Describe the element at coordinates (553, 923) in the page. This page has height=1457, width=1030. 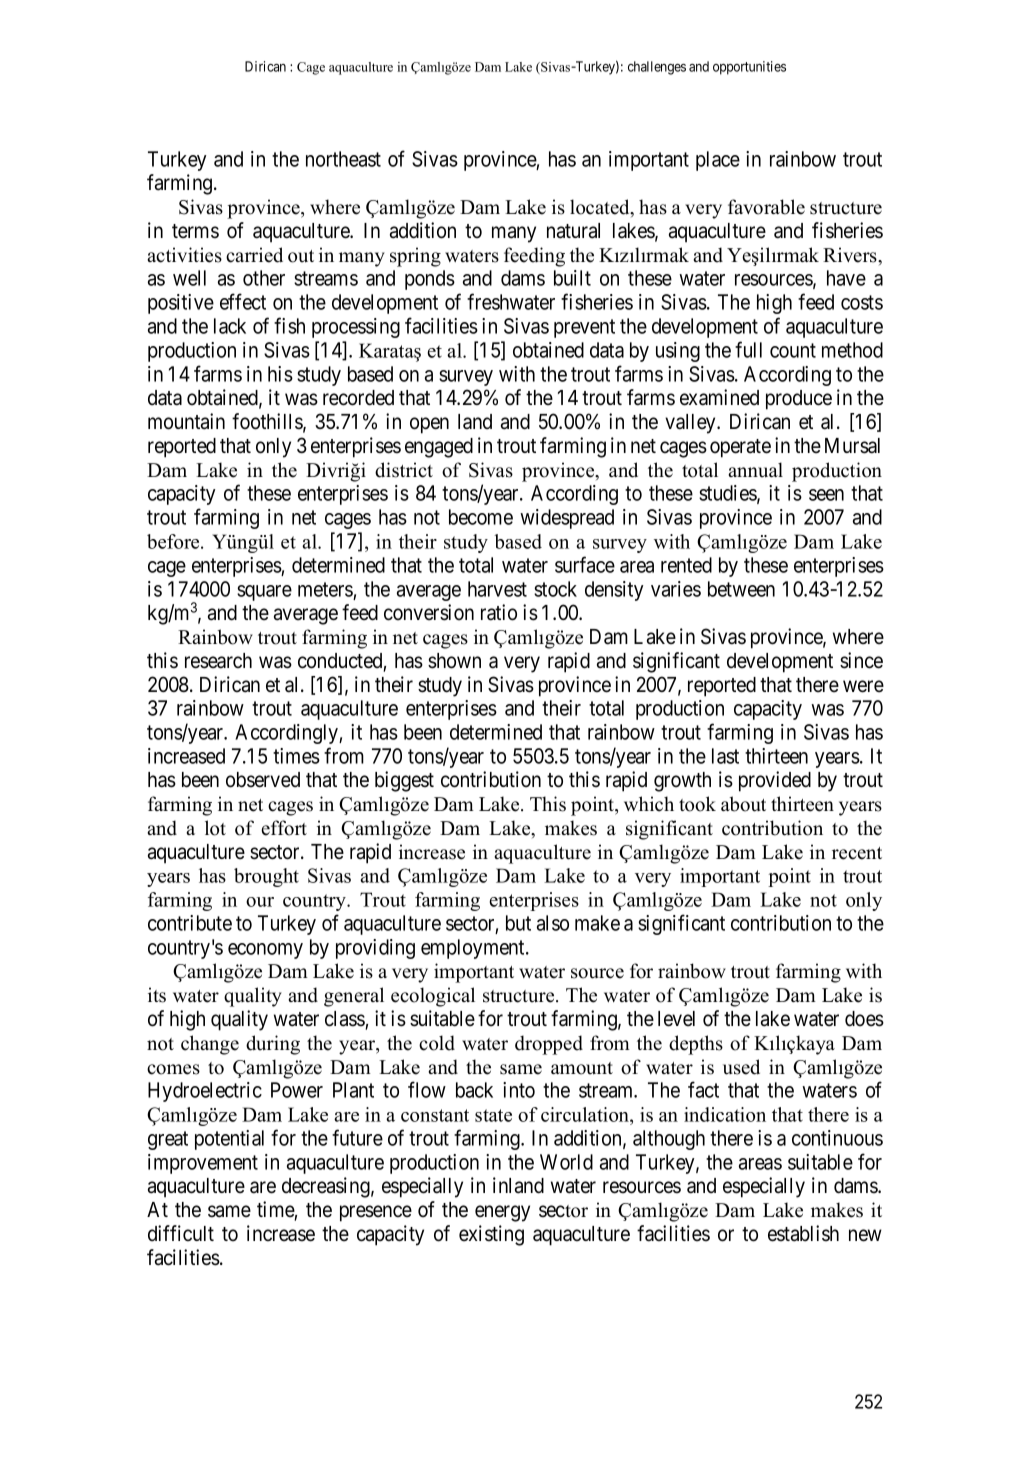
I see `also` at that location.
